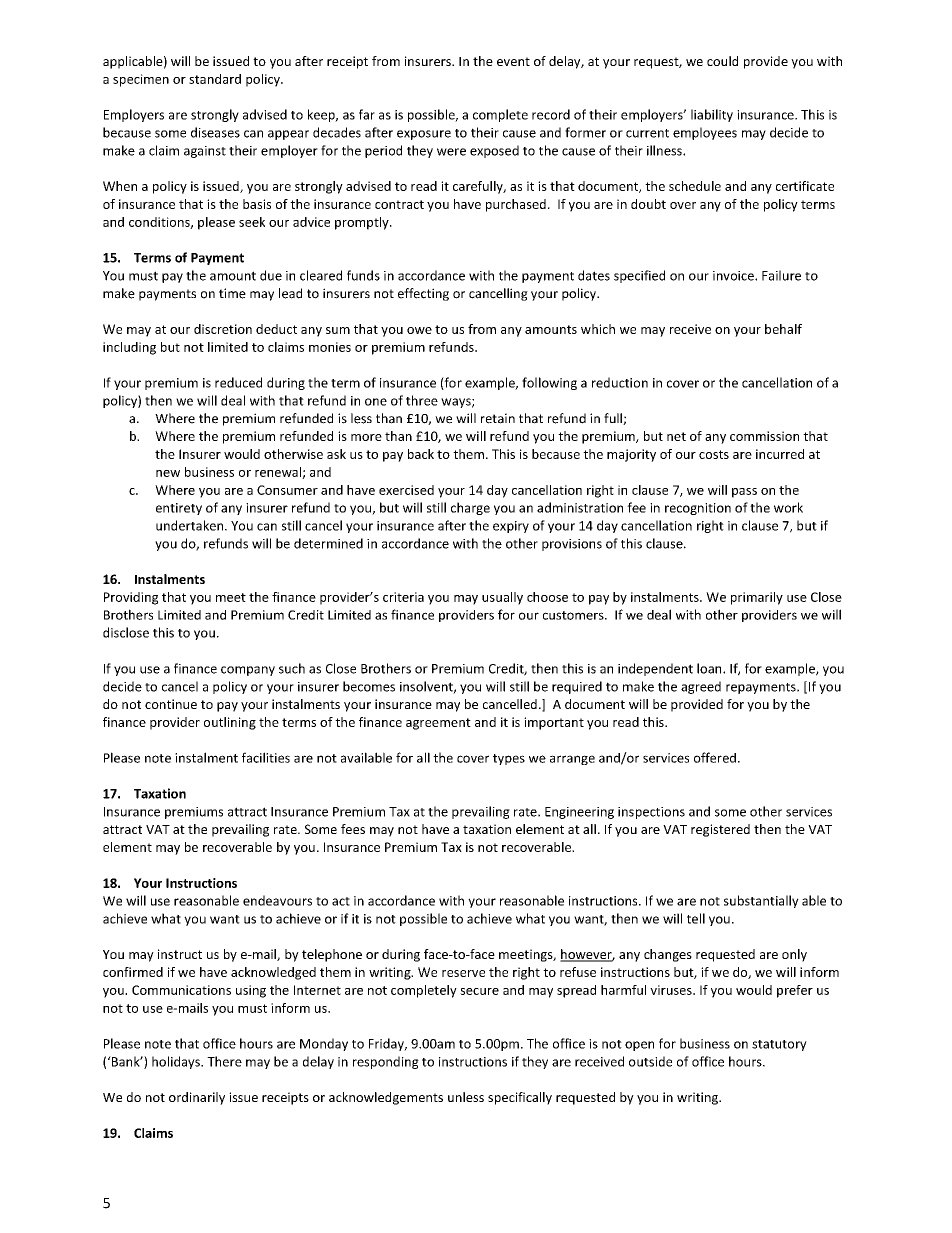 This page has width=952, height=1233. What do you see at coordinates (712, 115) in the page?
I see `liability` at bounding box center [712, 115].
